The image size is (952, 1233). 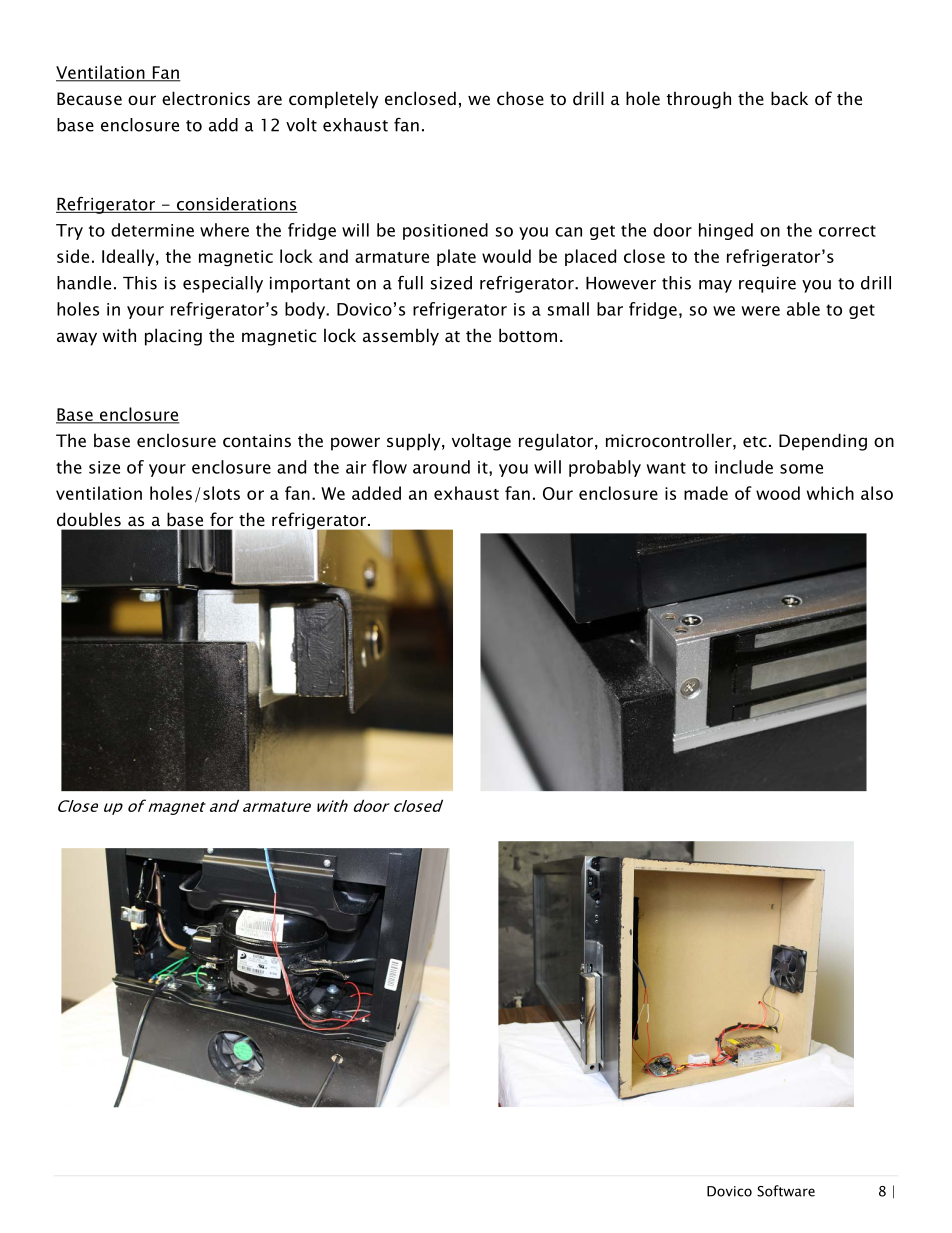 What do you see at coordinates (376, 493) in the document?
I see `added` at bounding box center [376, 493].
